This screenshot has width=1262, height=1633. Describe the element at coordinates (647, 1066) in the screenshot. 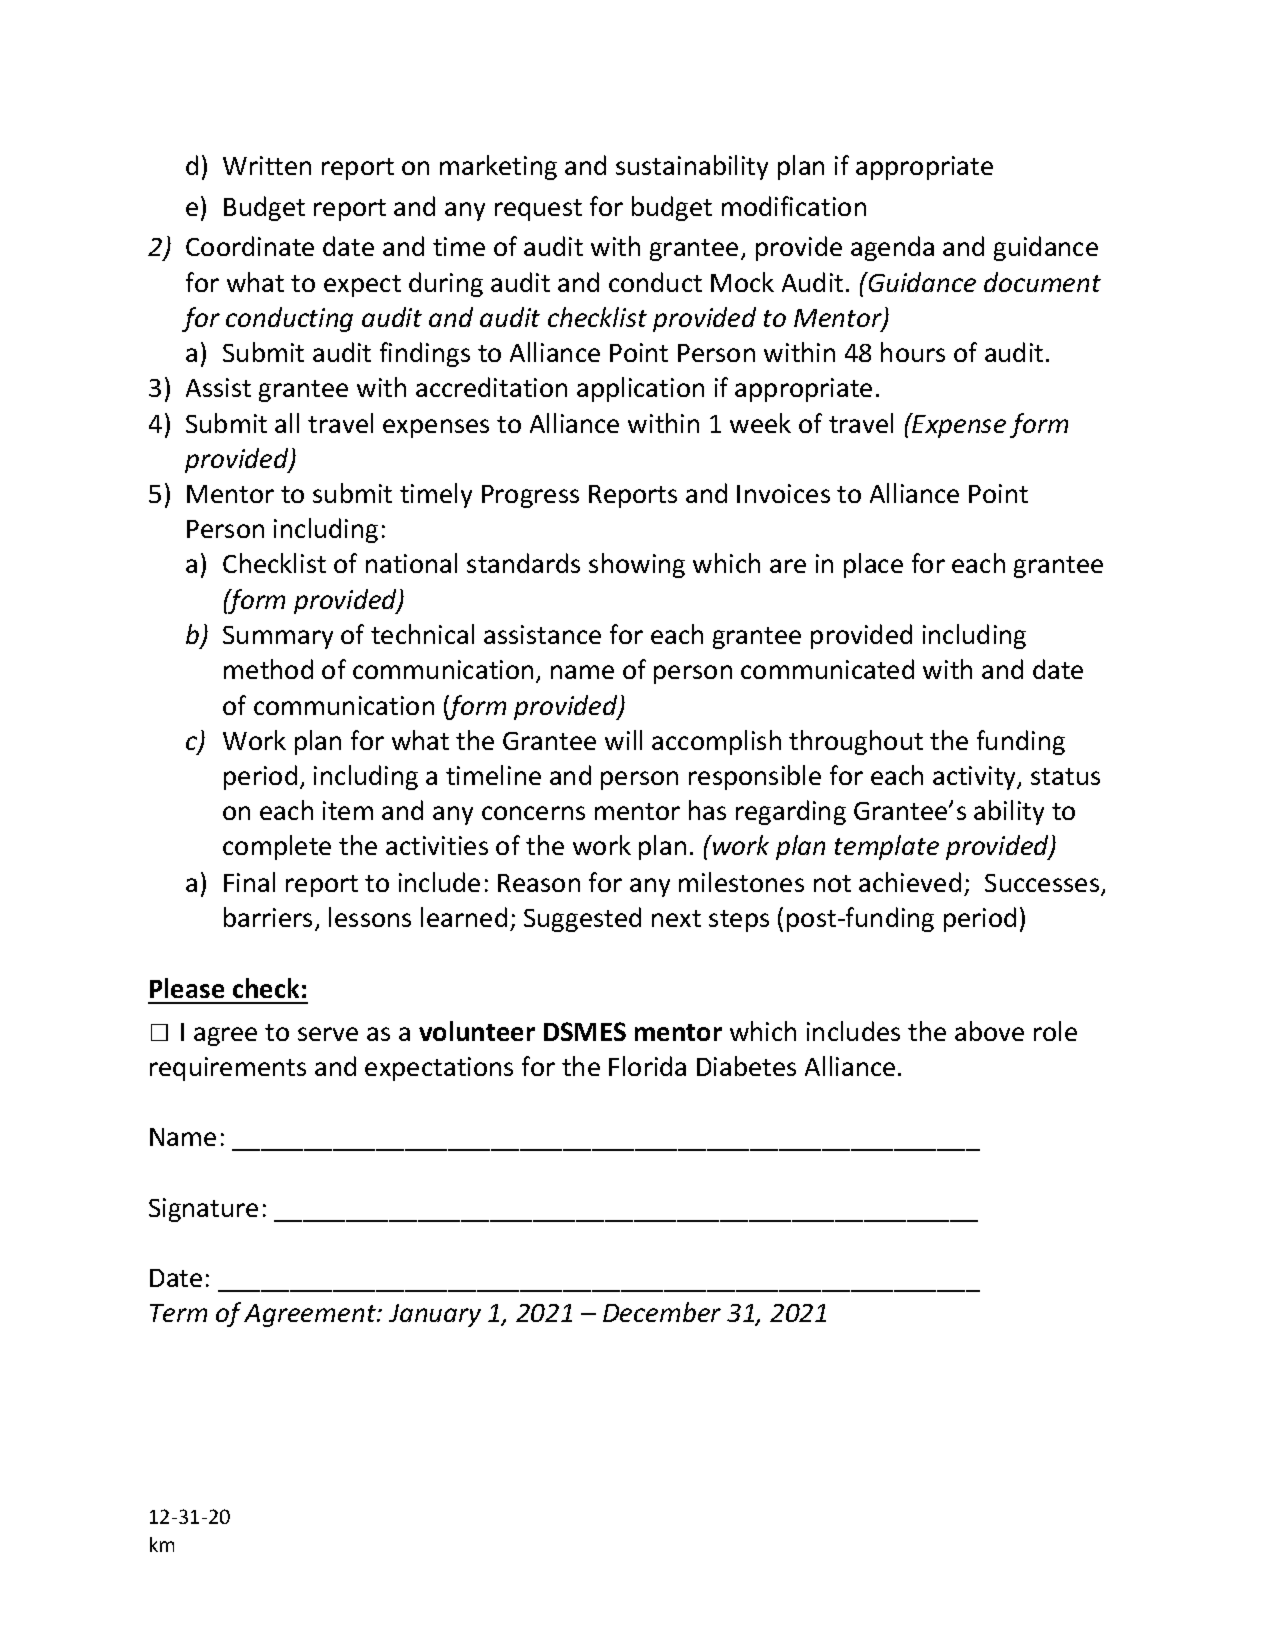

I see `Florida` at that location.
